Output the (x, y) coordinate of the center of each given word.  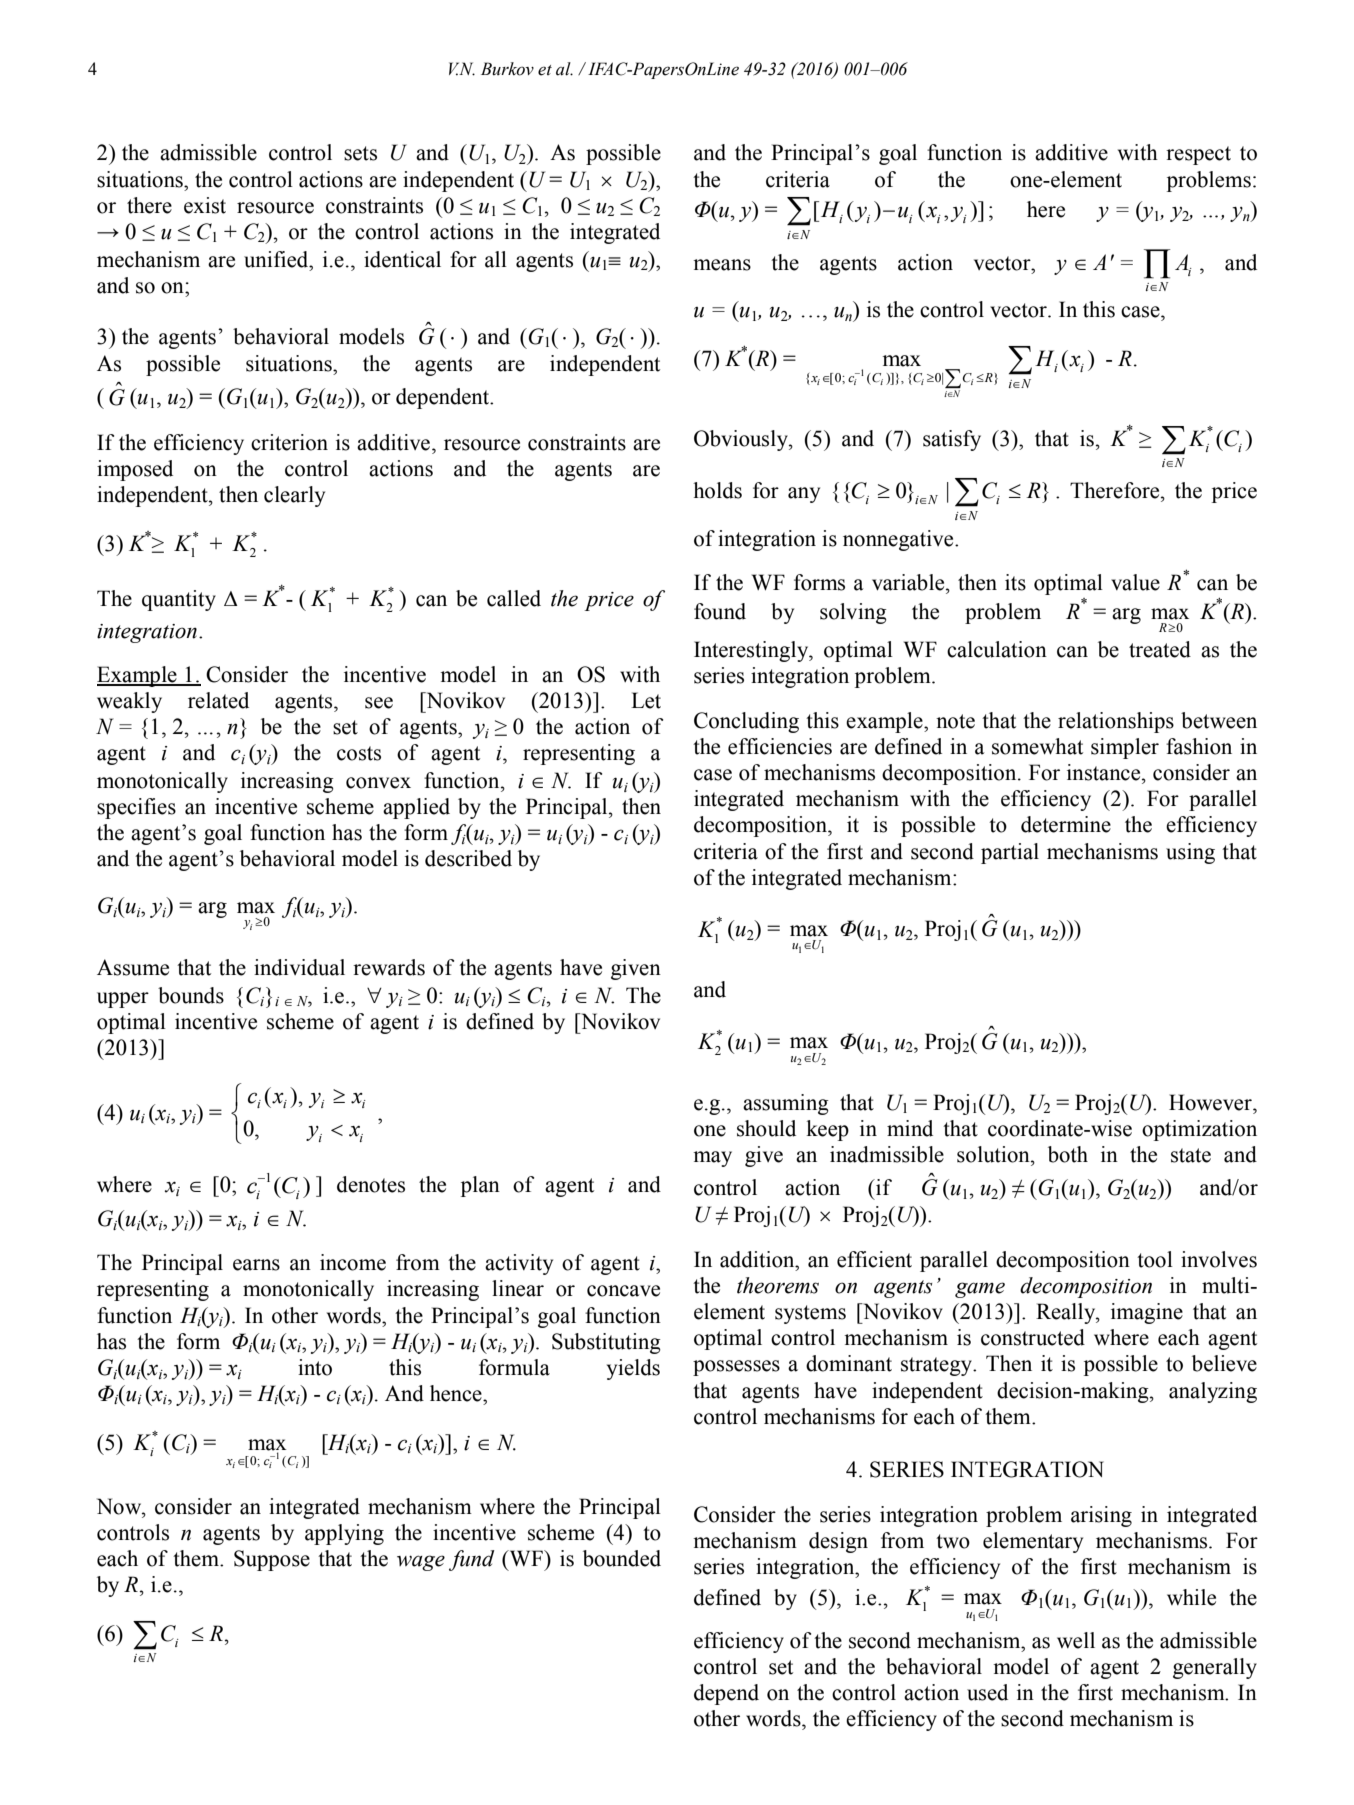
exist (205, 205)
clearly (294, 496)
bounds (191, 995)
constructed (1033, 1337)
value (1135, 582)
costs (359, 753)
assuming (786, 1104)
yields (633, 1369)
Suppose (272, 1560)
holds (717, 490)
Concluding (746, 722)
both (1068, 1154)
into (315, 1367)
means (722, 265)
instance (1105, 772)
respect (1198, 155)
